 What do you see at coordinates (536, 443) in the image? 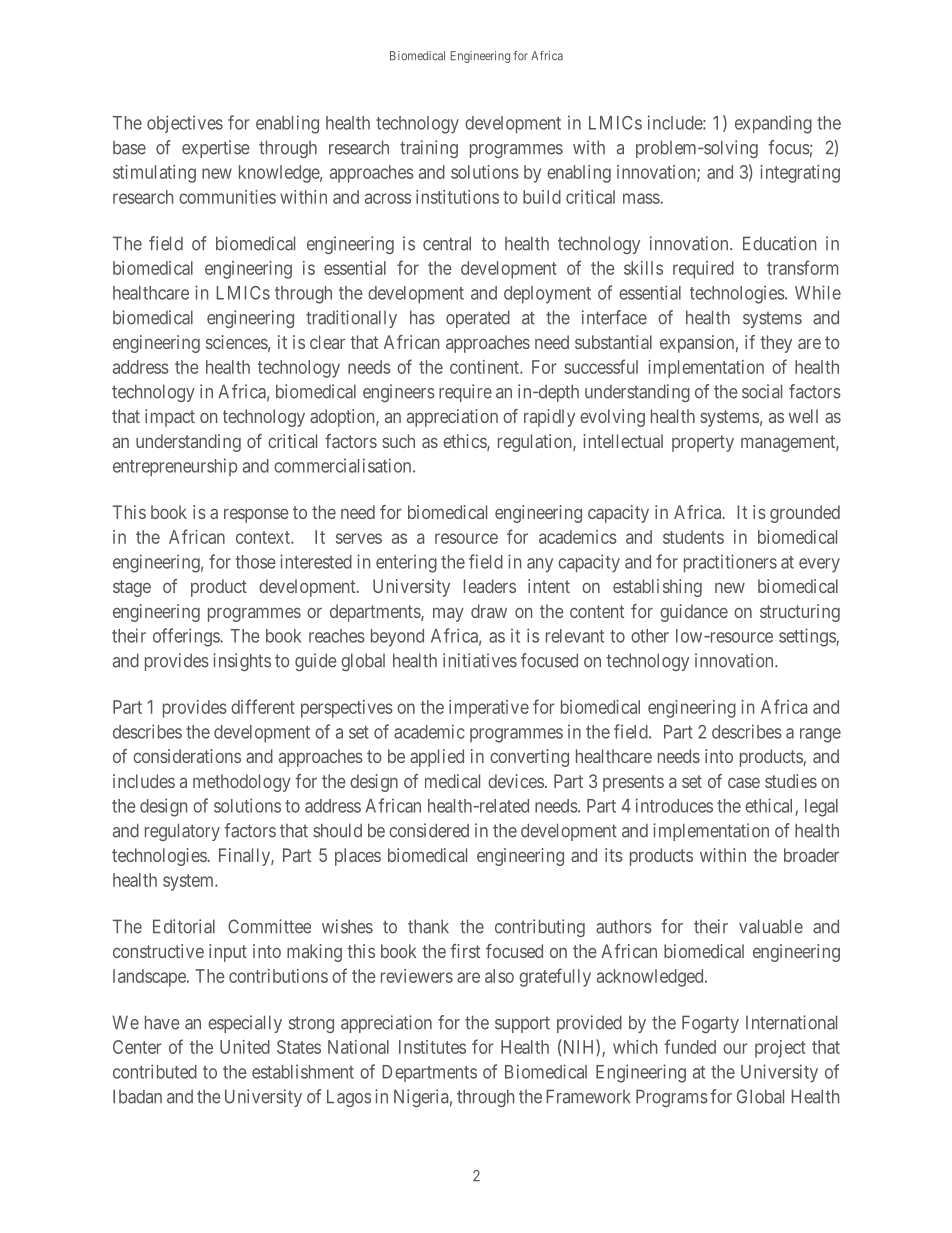
I see `regulation` at bounding box center [536, 443].
